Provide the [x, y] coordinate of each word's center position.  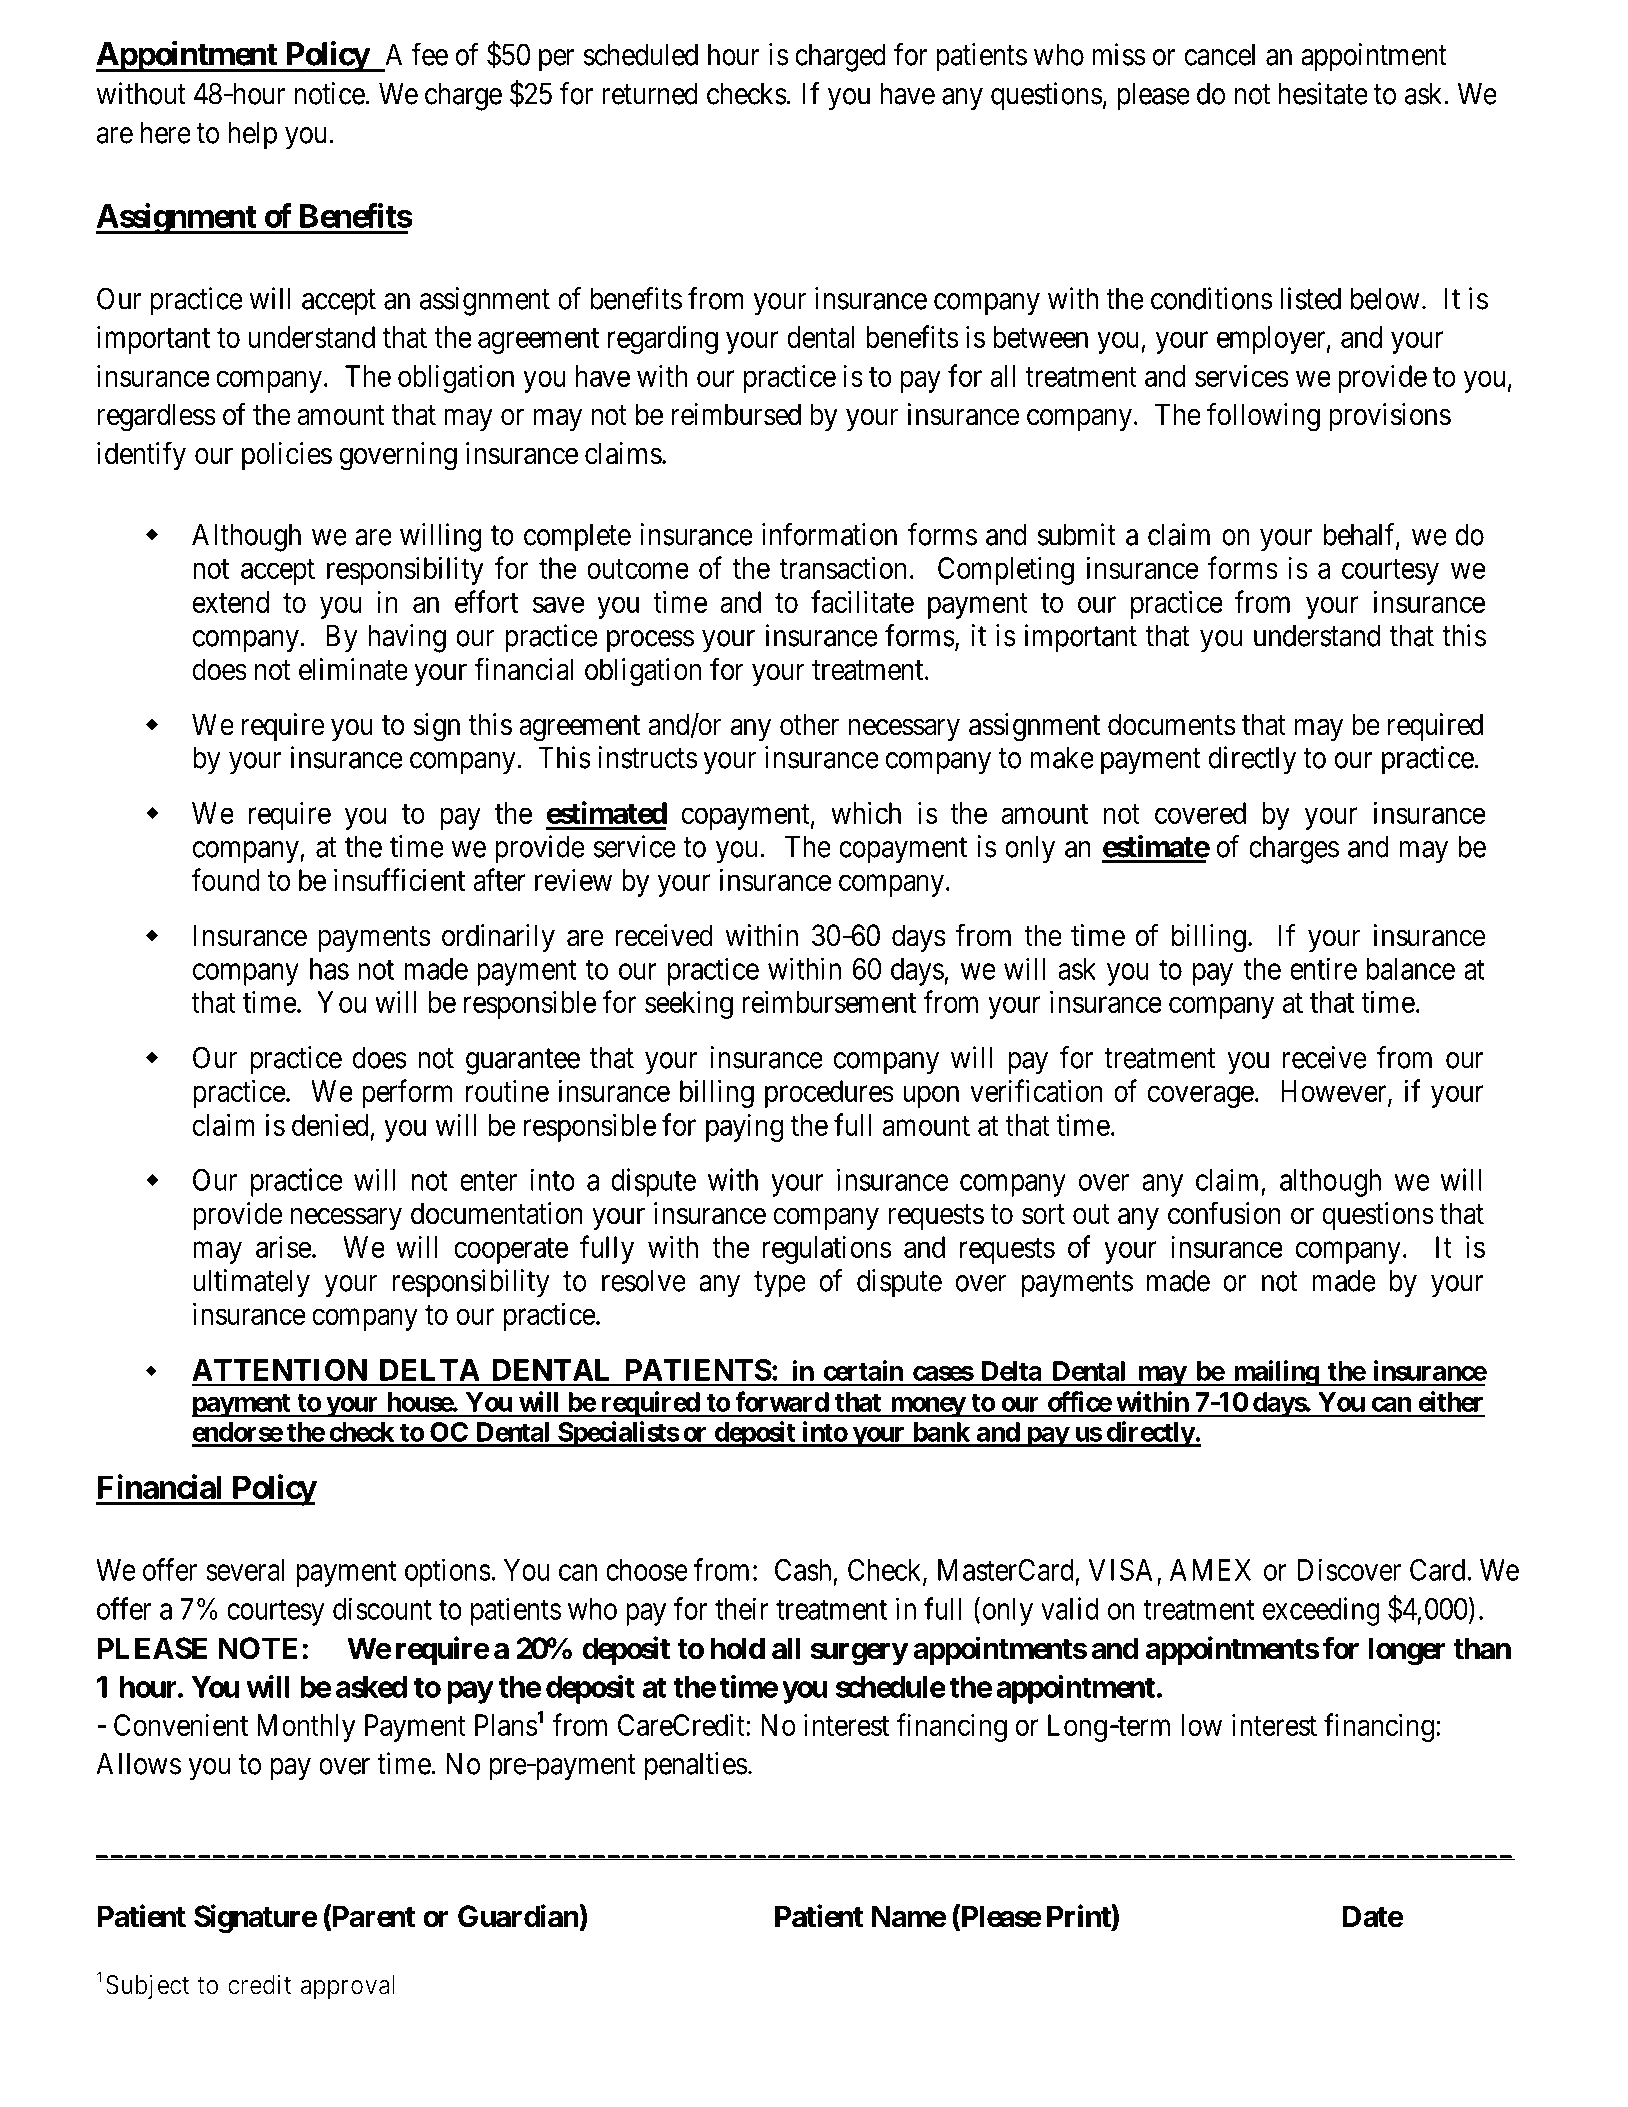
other [809, 724]
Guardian [519, 1916]
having [407, 638]
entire [1323, 968]
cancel [1220, 55]
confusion [1224, 1213]
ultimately [251, 1283]
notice [329, 93]
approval [348, 1987]
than [1482, 1648]
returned [650, 94]
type [780, 1285]
